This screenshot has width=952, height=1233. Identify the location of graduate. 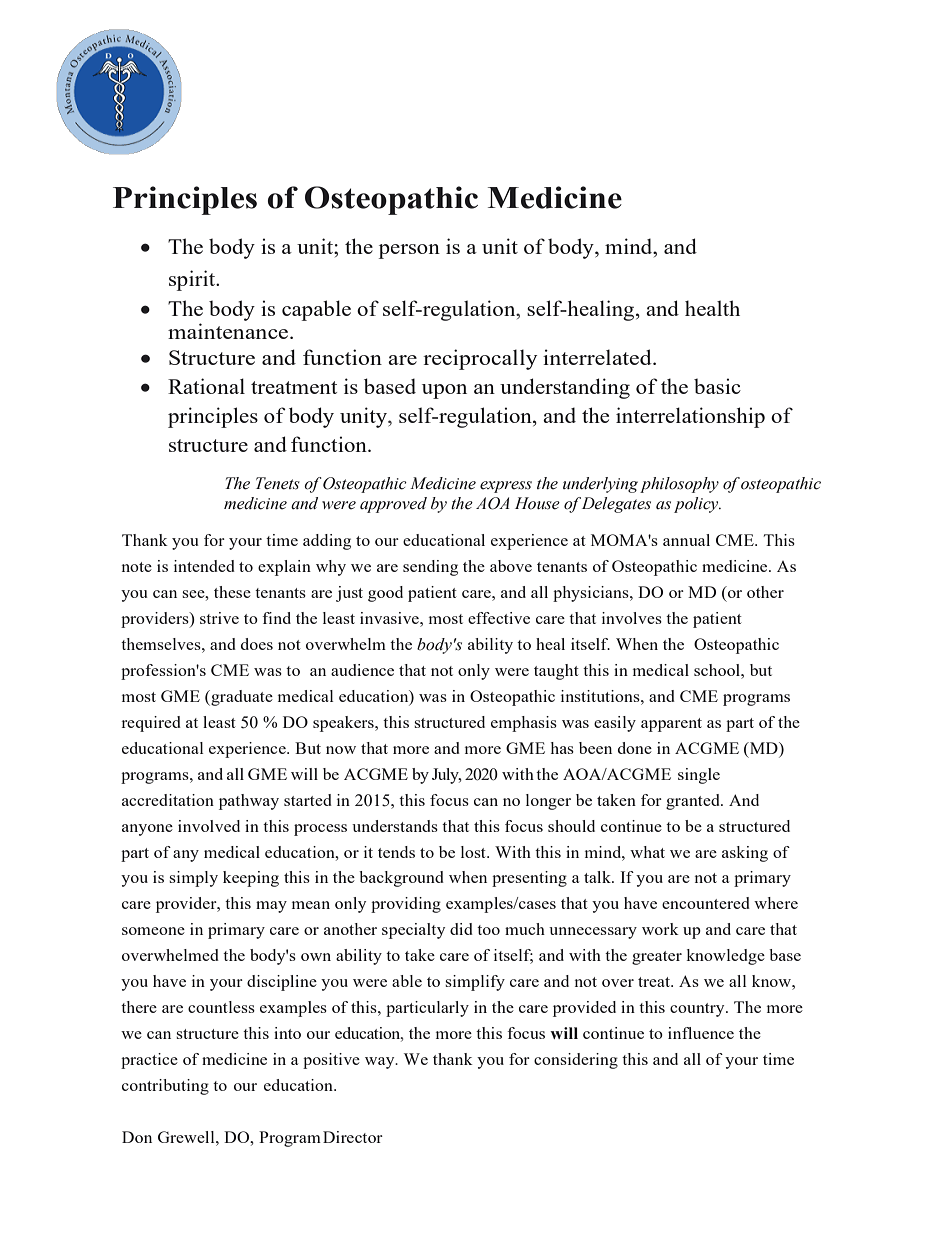
(241, 698).
